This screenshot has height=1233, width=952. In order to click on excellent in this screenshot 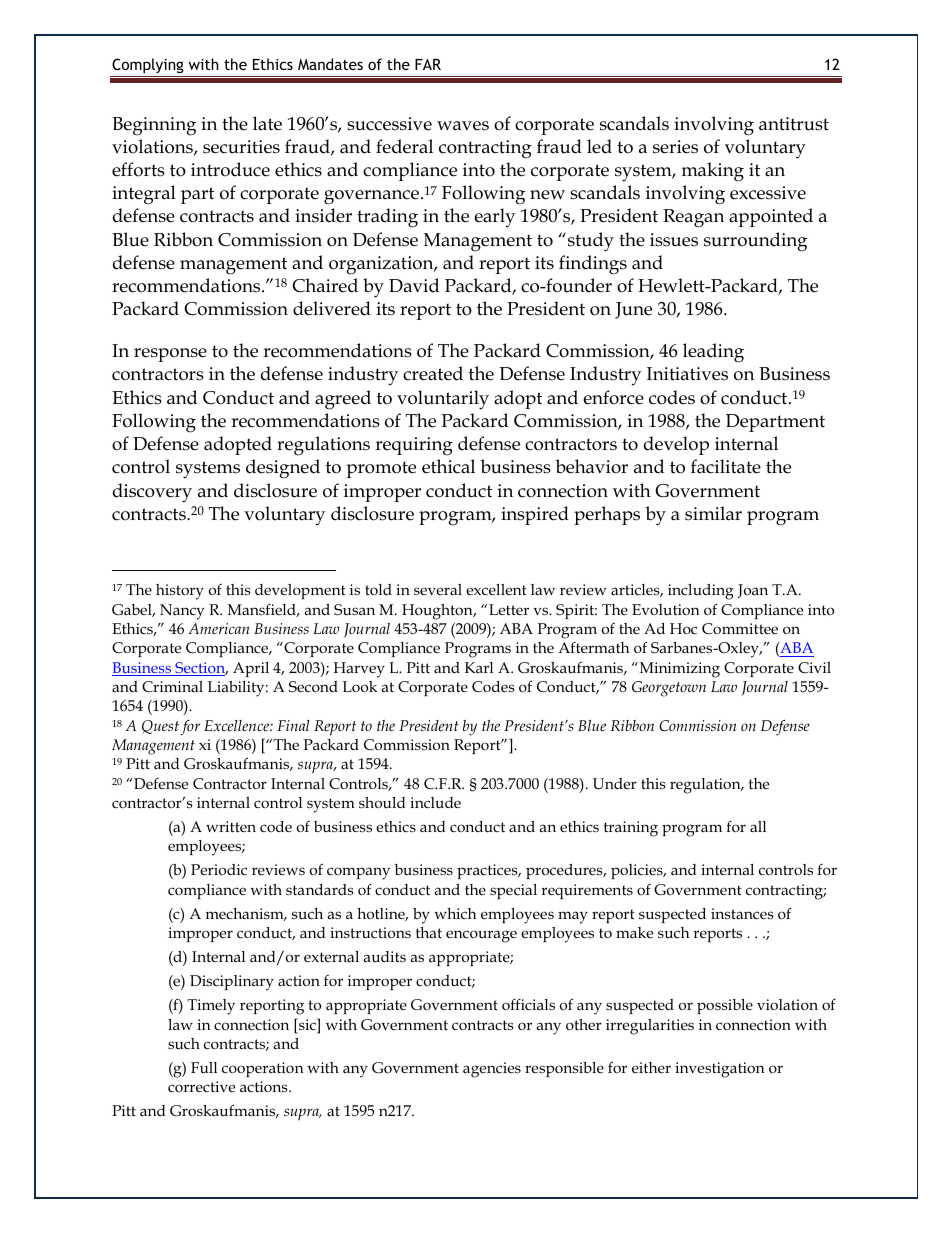, I will do `click(496, 589)`.
